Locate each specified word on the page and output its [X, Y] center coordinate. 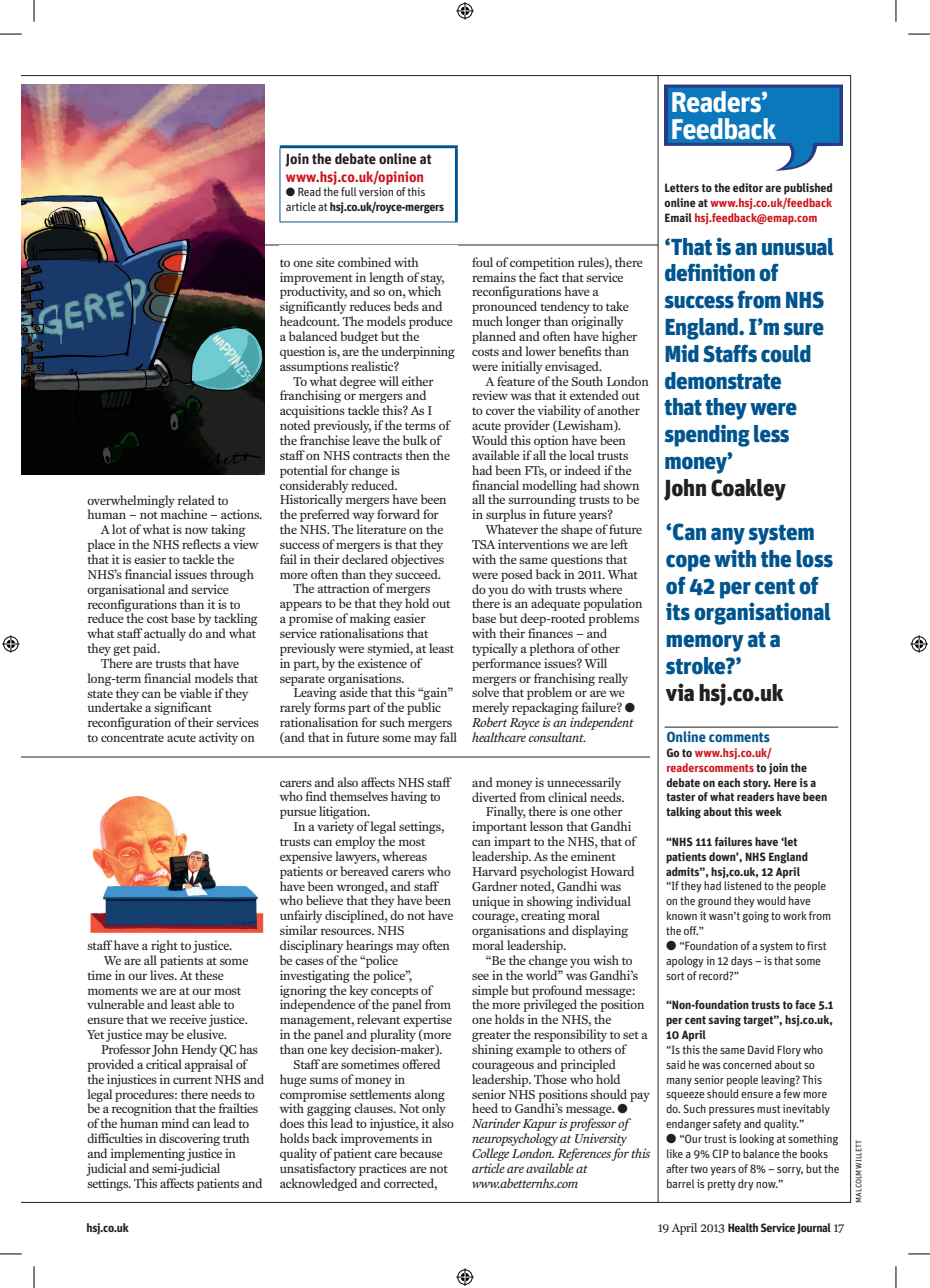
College [490, 1154]
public [424, 708]
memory [705, 643]
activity [218, 738]
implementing [148, 1154]
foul [482, 262]
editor [748, 187]
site [325, 262]
